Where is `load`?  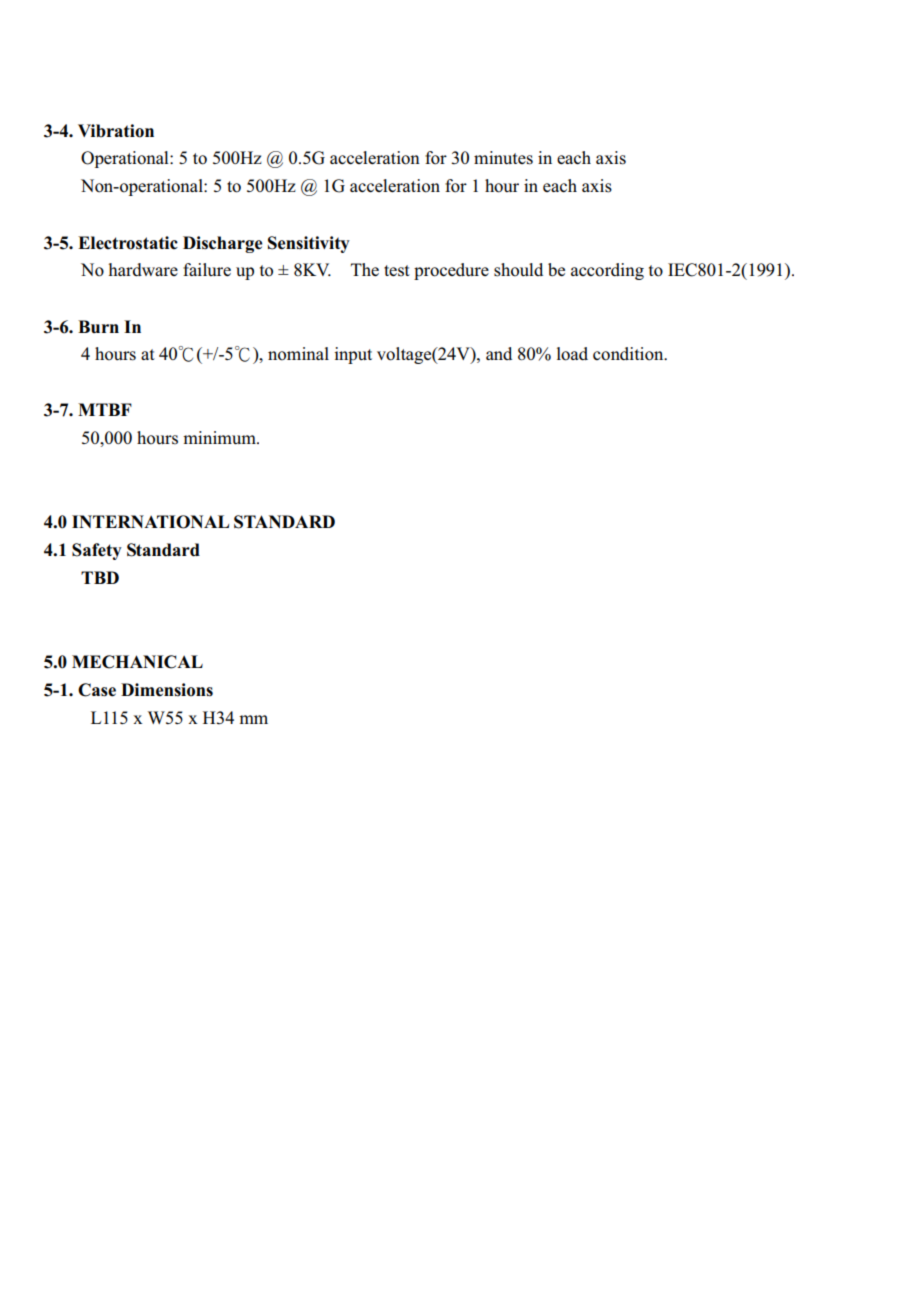
load is located at coordinates (572, 354).
